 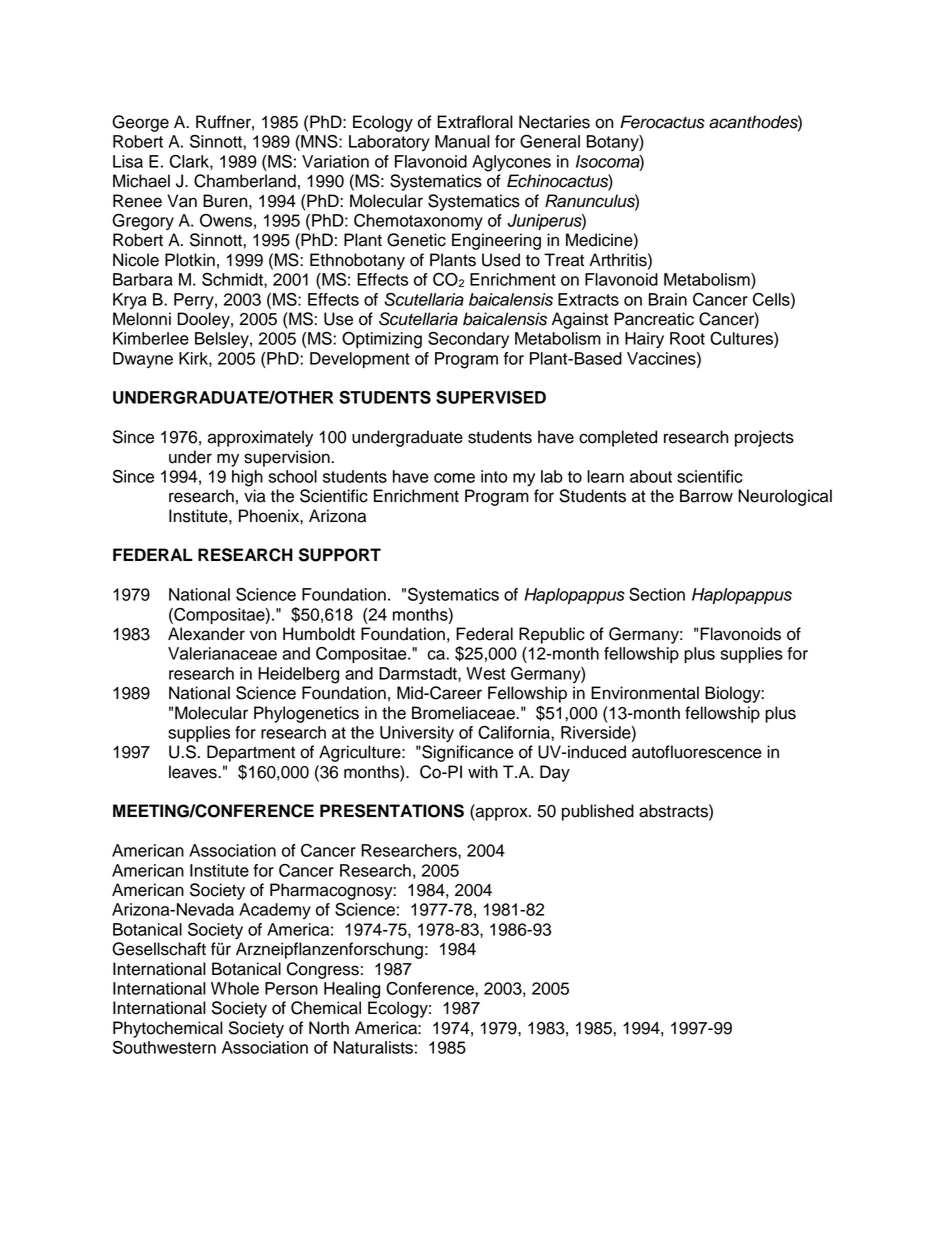 I want to click on Dwayne, so click(x=143, y=360).
